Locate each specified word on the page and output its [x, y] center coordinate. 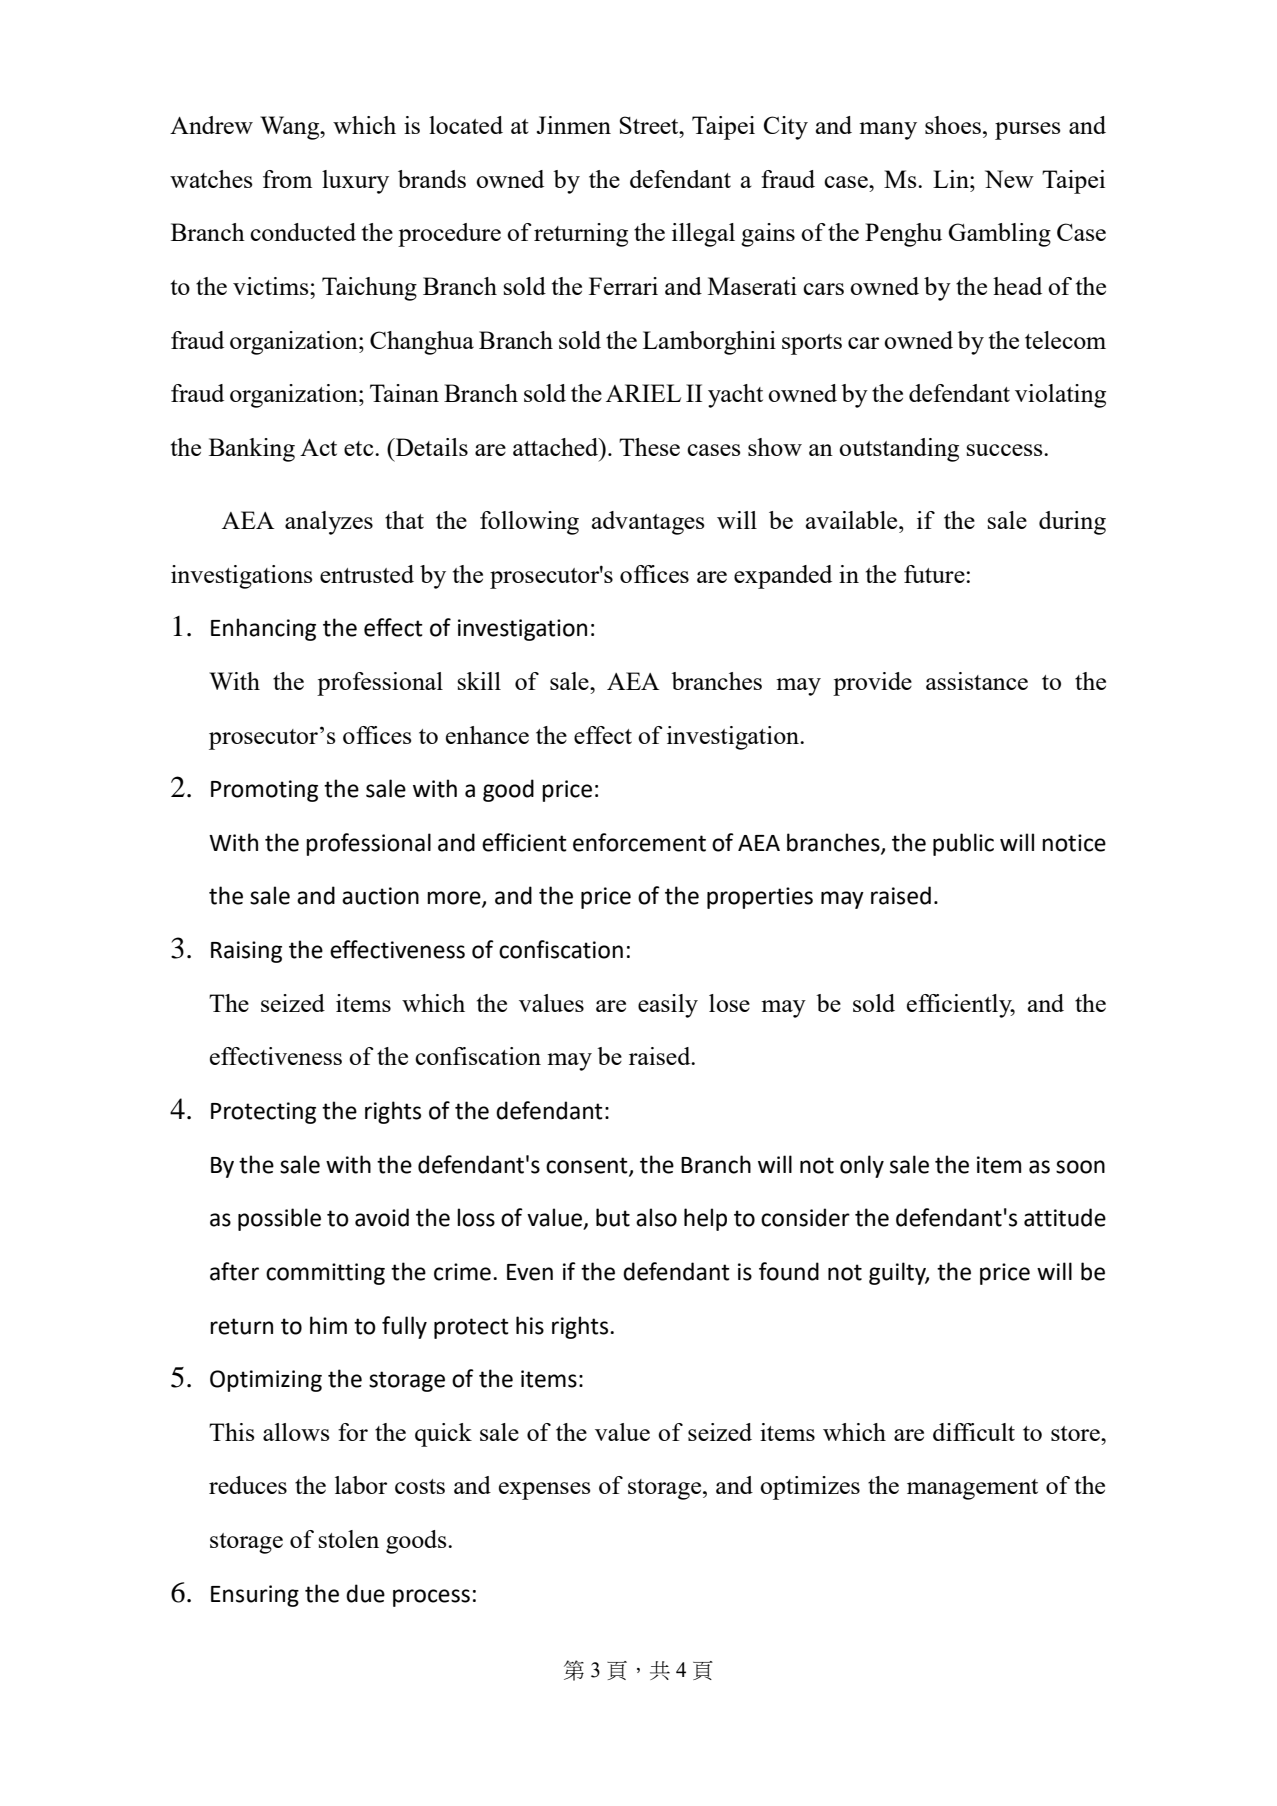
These [649, 447]
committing [325, 1274]
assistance [977, 681]
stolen [349, 1539]
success [1006, 450]
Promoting [264, 791]
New [1009, 179]
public [963, 844]
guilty [899, 1273]
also [656, 1217]
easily [668, 1006]
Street [650, 125]
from [287, 179]
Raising [246, 952]
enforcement [639, 842]
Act [318, 447]
